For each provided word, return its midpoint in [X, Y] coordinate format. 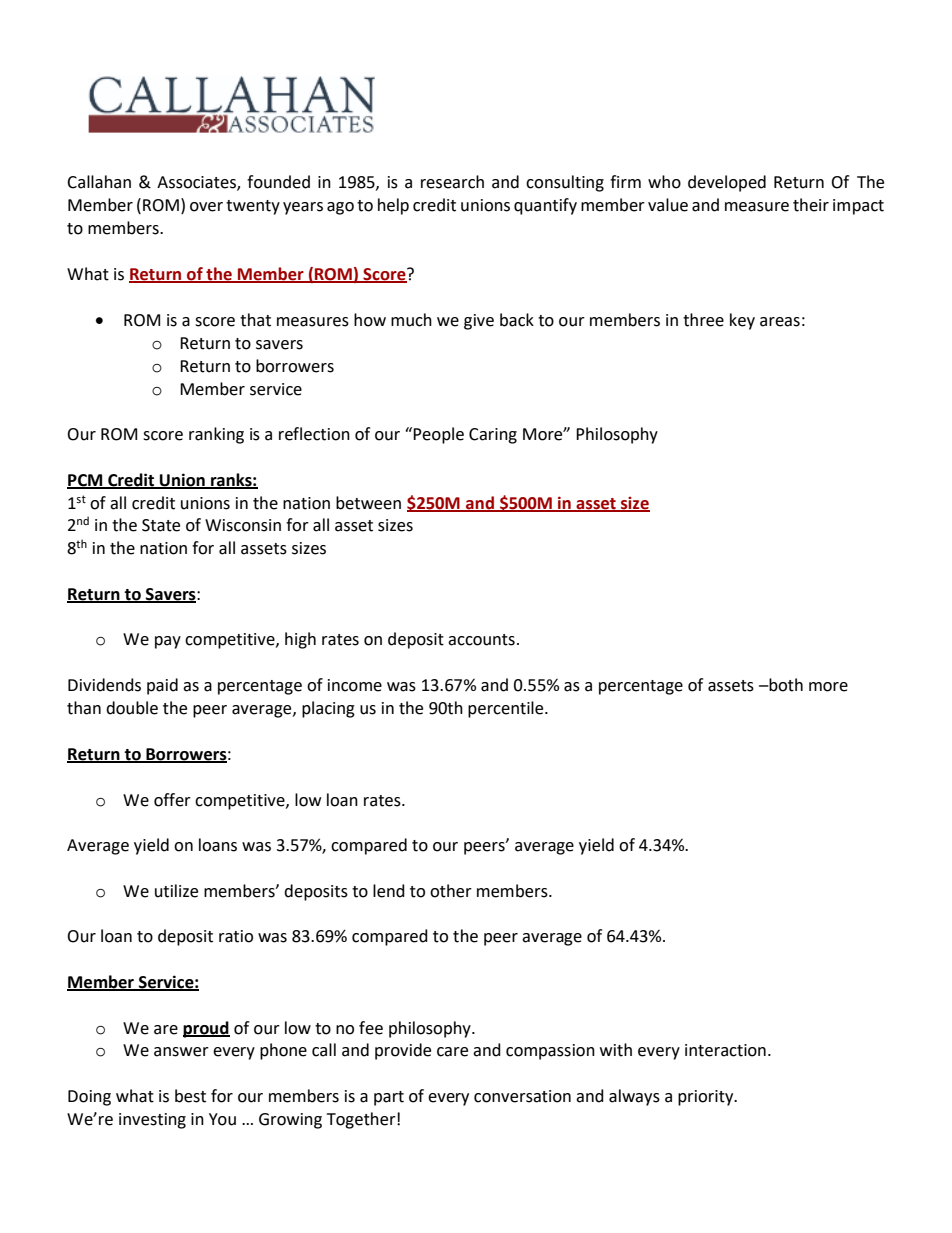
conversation [522, 1096]
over [206, 207]
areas [780, 322]
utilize [176, 891]
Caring [493, 436]
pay [168, 642]
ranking [216, 435]
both [785, 685]
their [811, 205]
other [451, 891]
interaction [725, 1050]
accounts [481, 640]
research [452, 182]
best [190, 1096]
